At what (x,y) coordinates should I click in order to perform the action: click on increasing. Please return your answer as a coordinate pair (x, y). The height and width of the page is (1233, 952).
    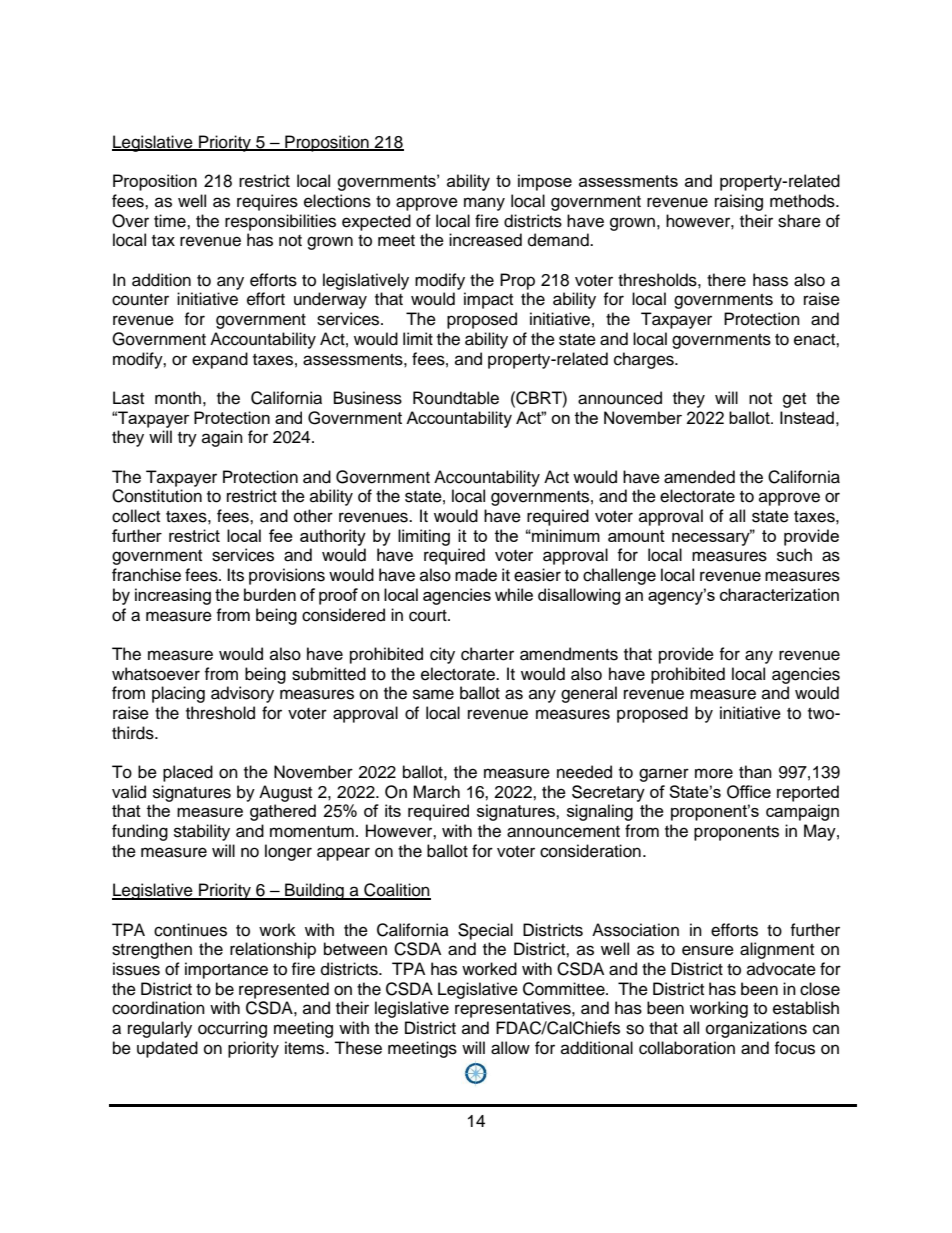
    Looking at the image, I should click on (173, 596).
